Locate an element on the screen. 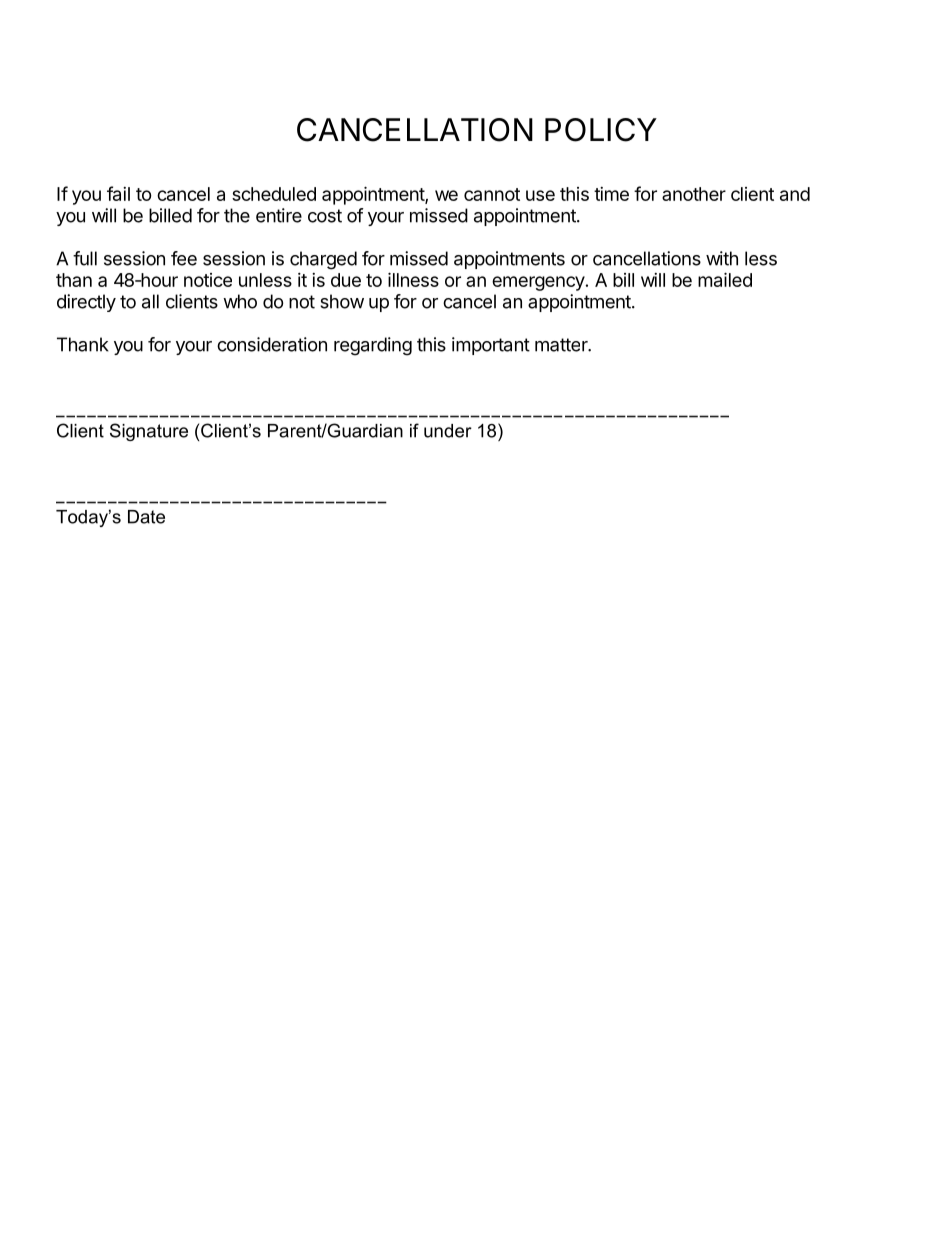  important is located at coordinates (491, 346).
